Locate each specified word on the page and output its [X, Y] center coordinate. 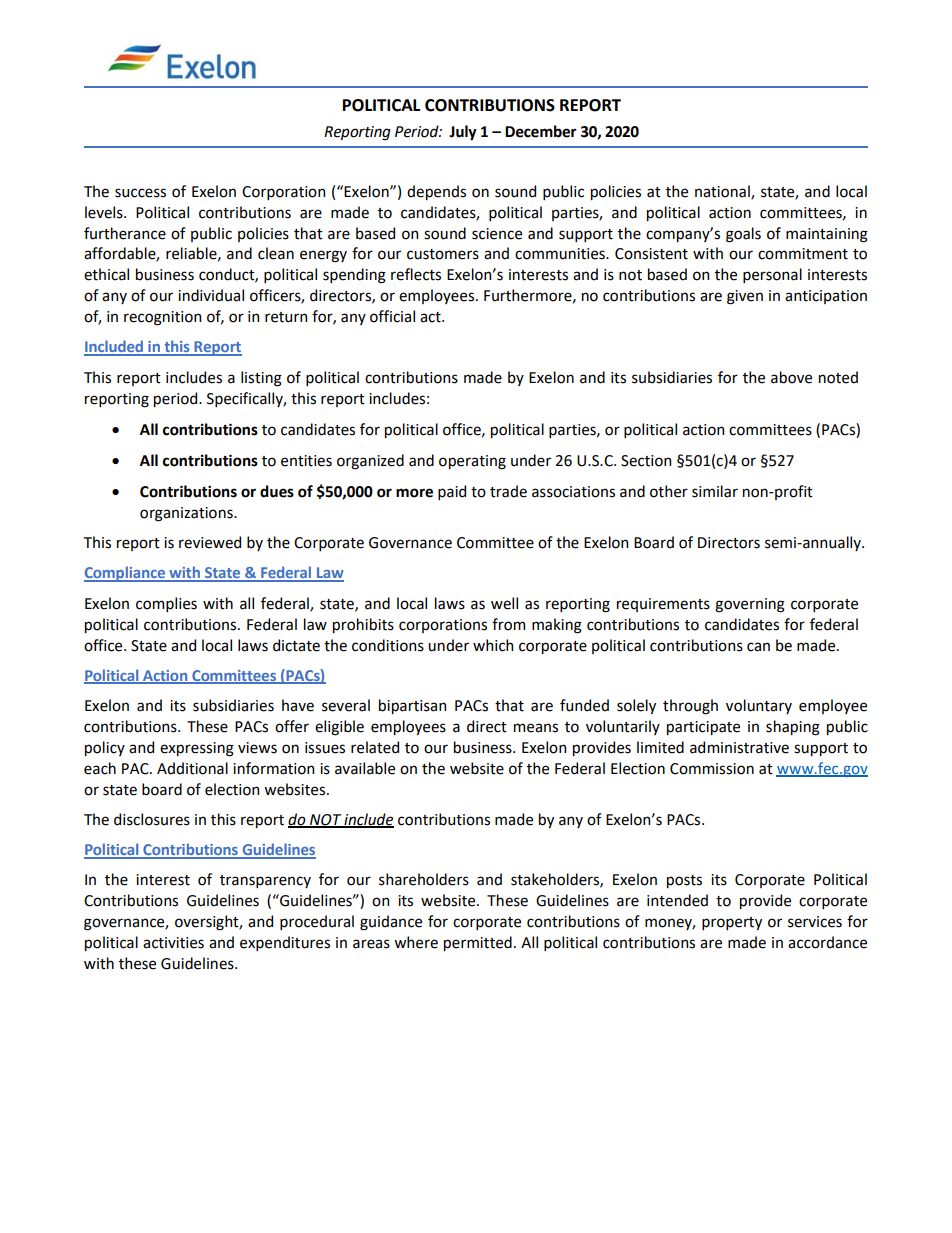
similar [715, 491]
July [463, 133]
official [392, 316]
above [791, 377]
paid [452, 492]
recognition [162, 318]
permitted [478, 943]
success [140, 193]
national [723, 192]
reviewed [210, 542]
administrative [739, 747]
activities [173, 943]
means [536, 728]
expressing [197, 749]
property [732, 923]
